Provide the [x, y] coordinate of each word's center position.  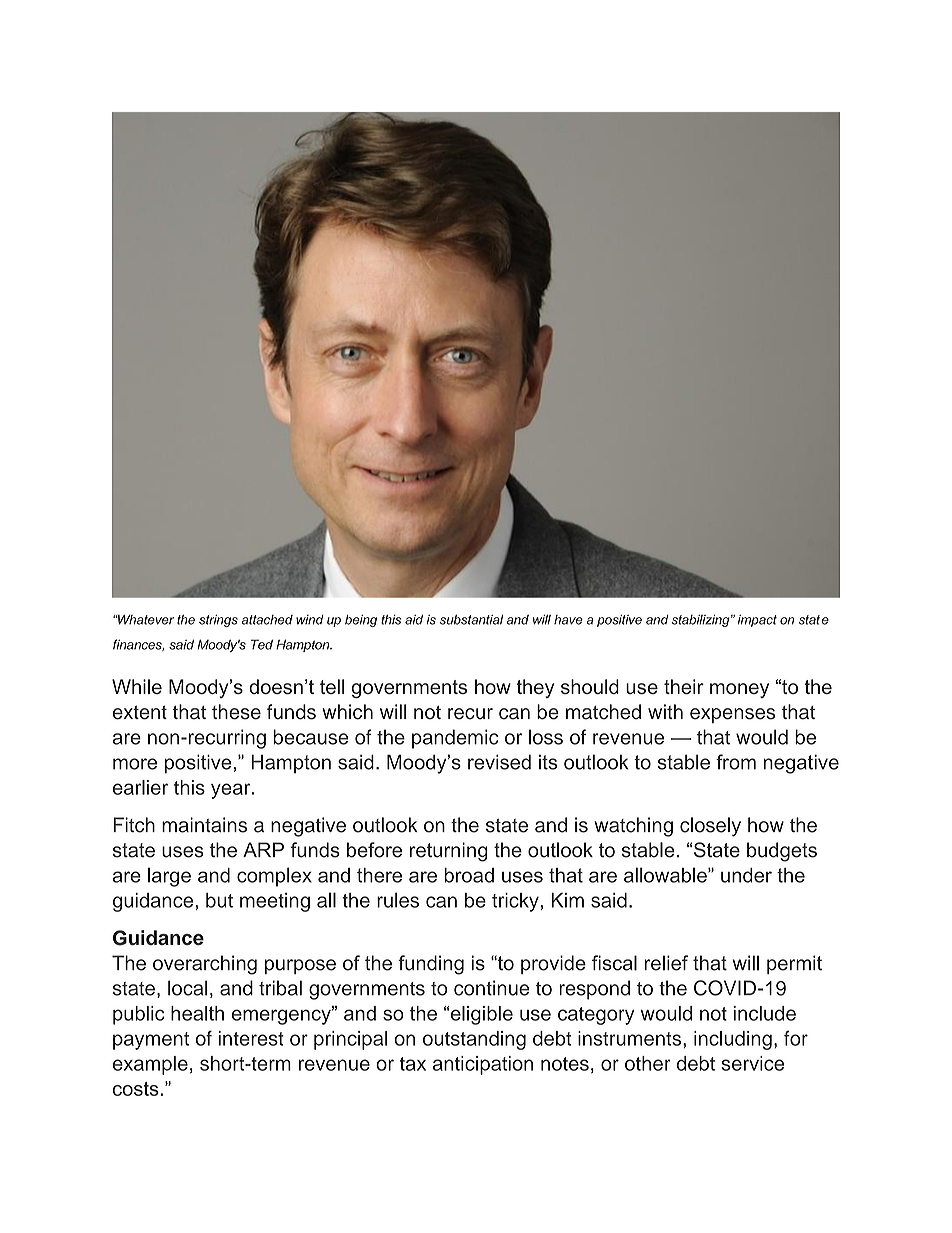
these [236, 712]
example [150, 1065]
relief [666, 963]
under [746, 875]
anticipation [483, 1065]
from [736, 762]
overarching [205, 965]
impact [757, 620]
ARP [263, 849]
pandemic [455, 739]
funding [431, 965]
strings [218, 620]
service [752, 1063]
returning [449, 852]
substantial [471, 620]
